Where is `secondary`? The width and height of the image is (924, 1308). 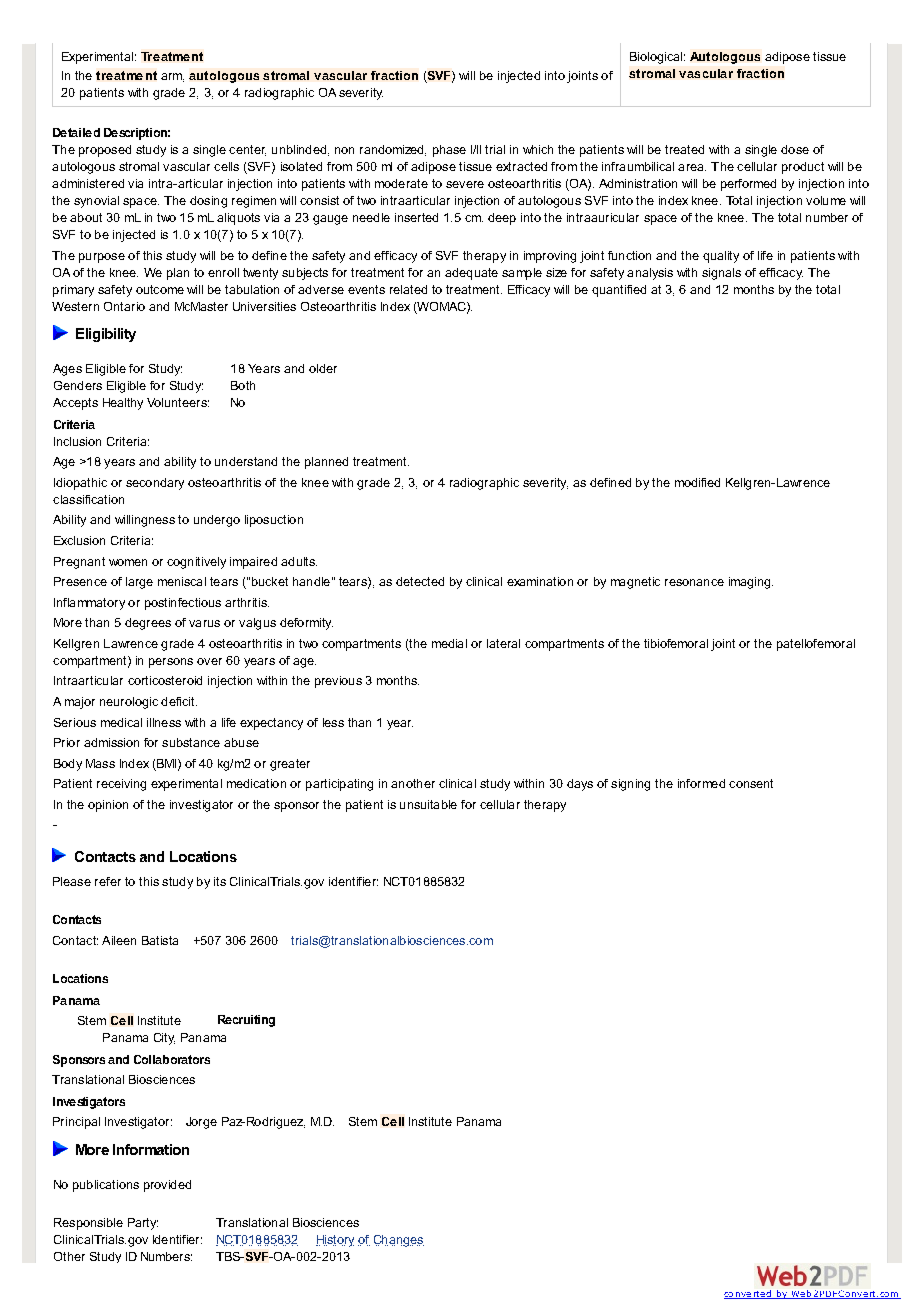 secondary is located at coordinates (155, 484).
